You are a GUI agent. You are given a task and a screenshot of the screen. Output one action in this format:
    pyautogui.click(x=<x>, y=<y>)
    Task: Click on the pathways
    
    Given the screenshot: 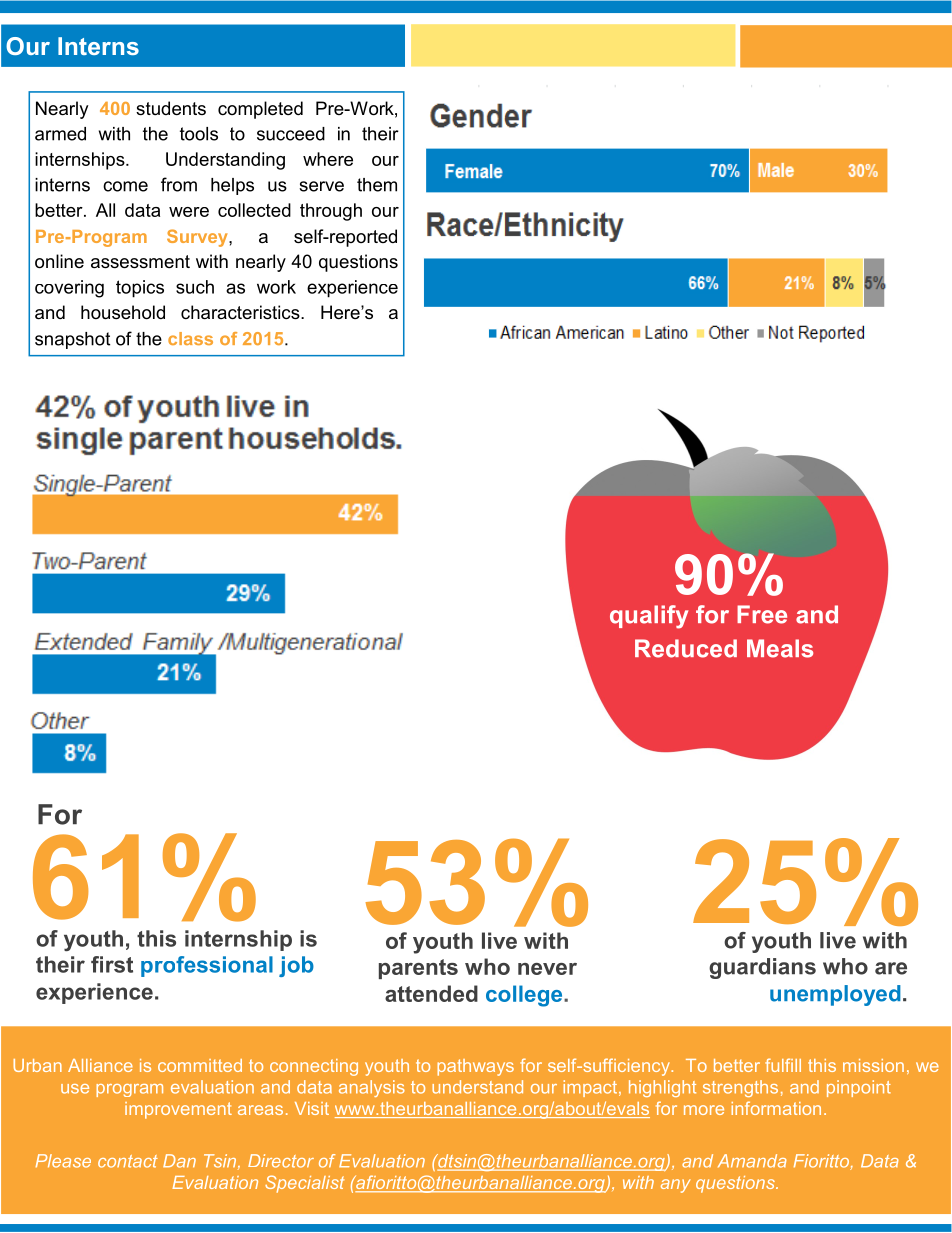 What is the action you would take?
    pyautogui.click(x=475, y=1067)
